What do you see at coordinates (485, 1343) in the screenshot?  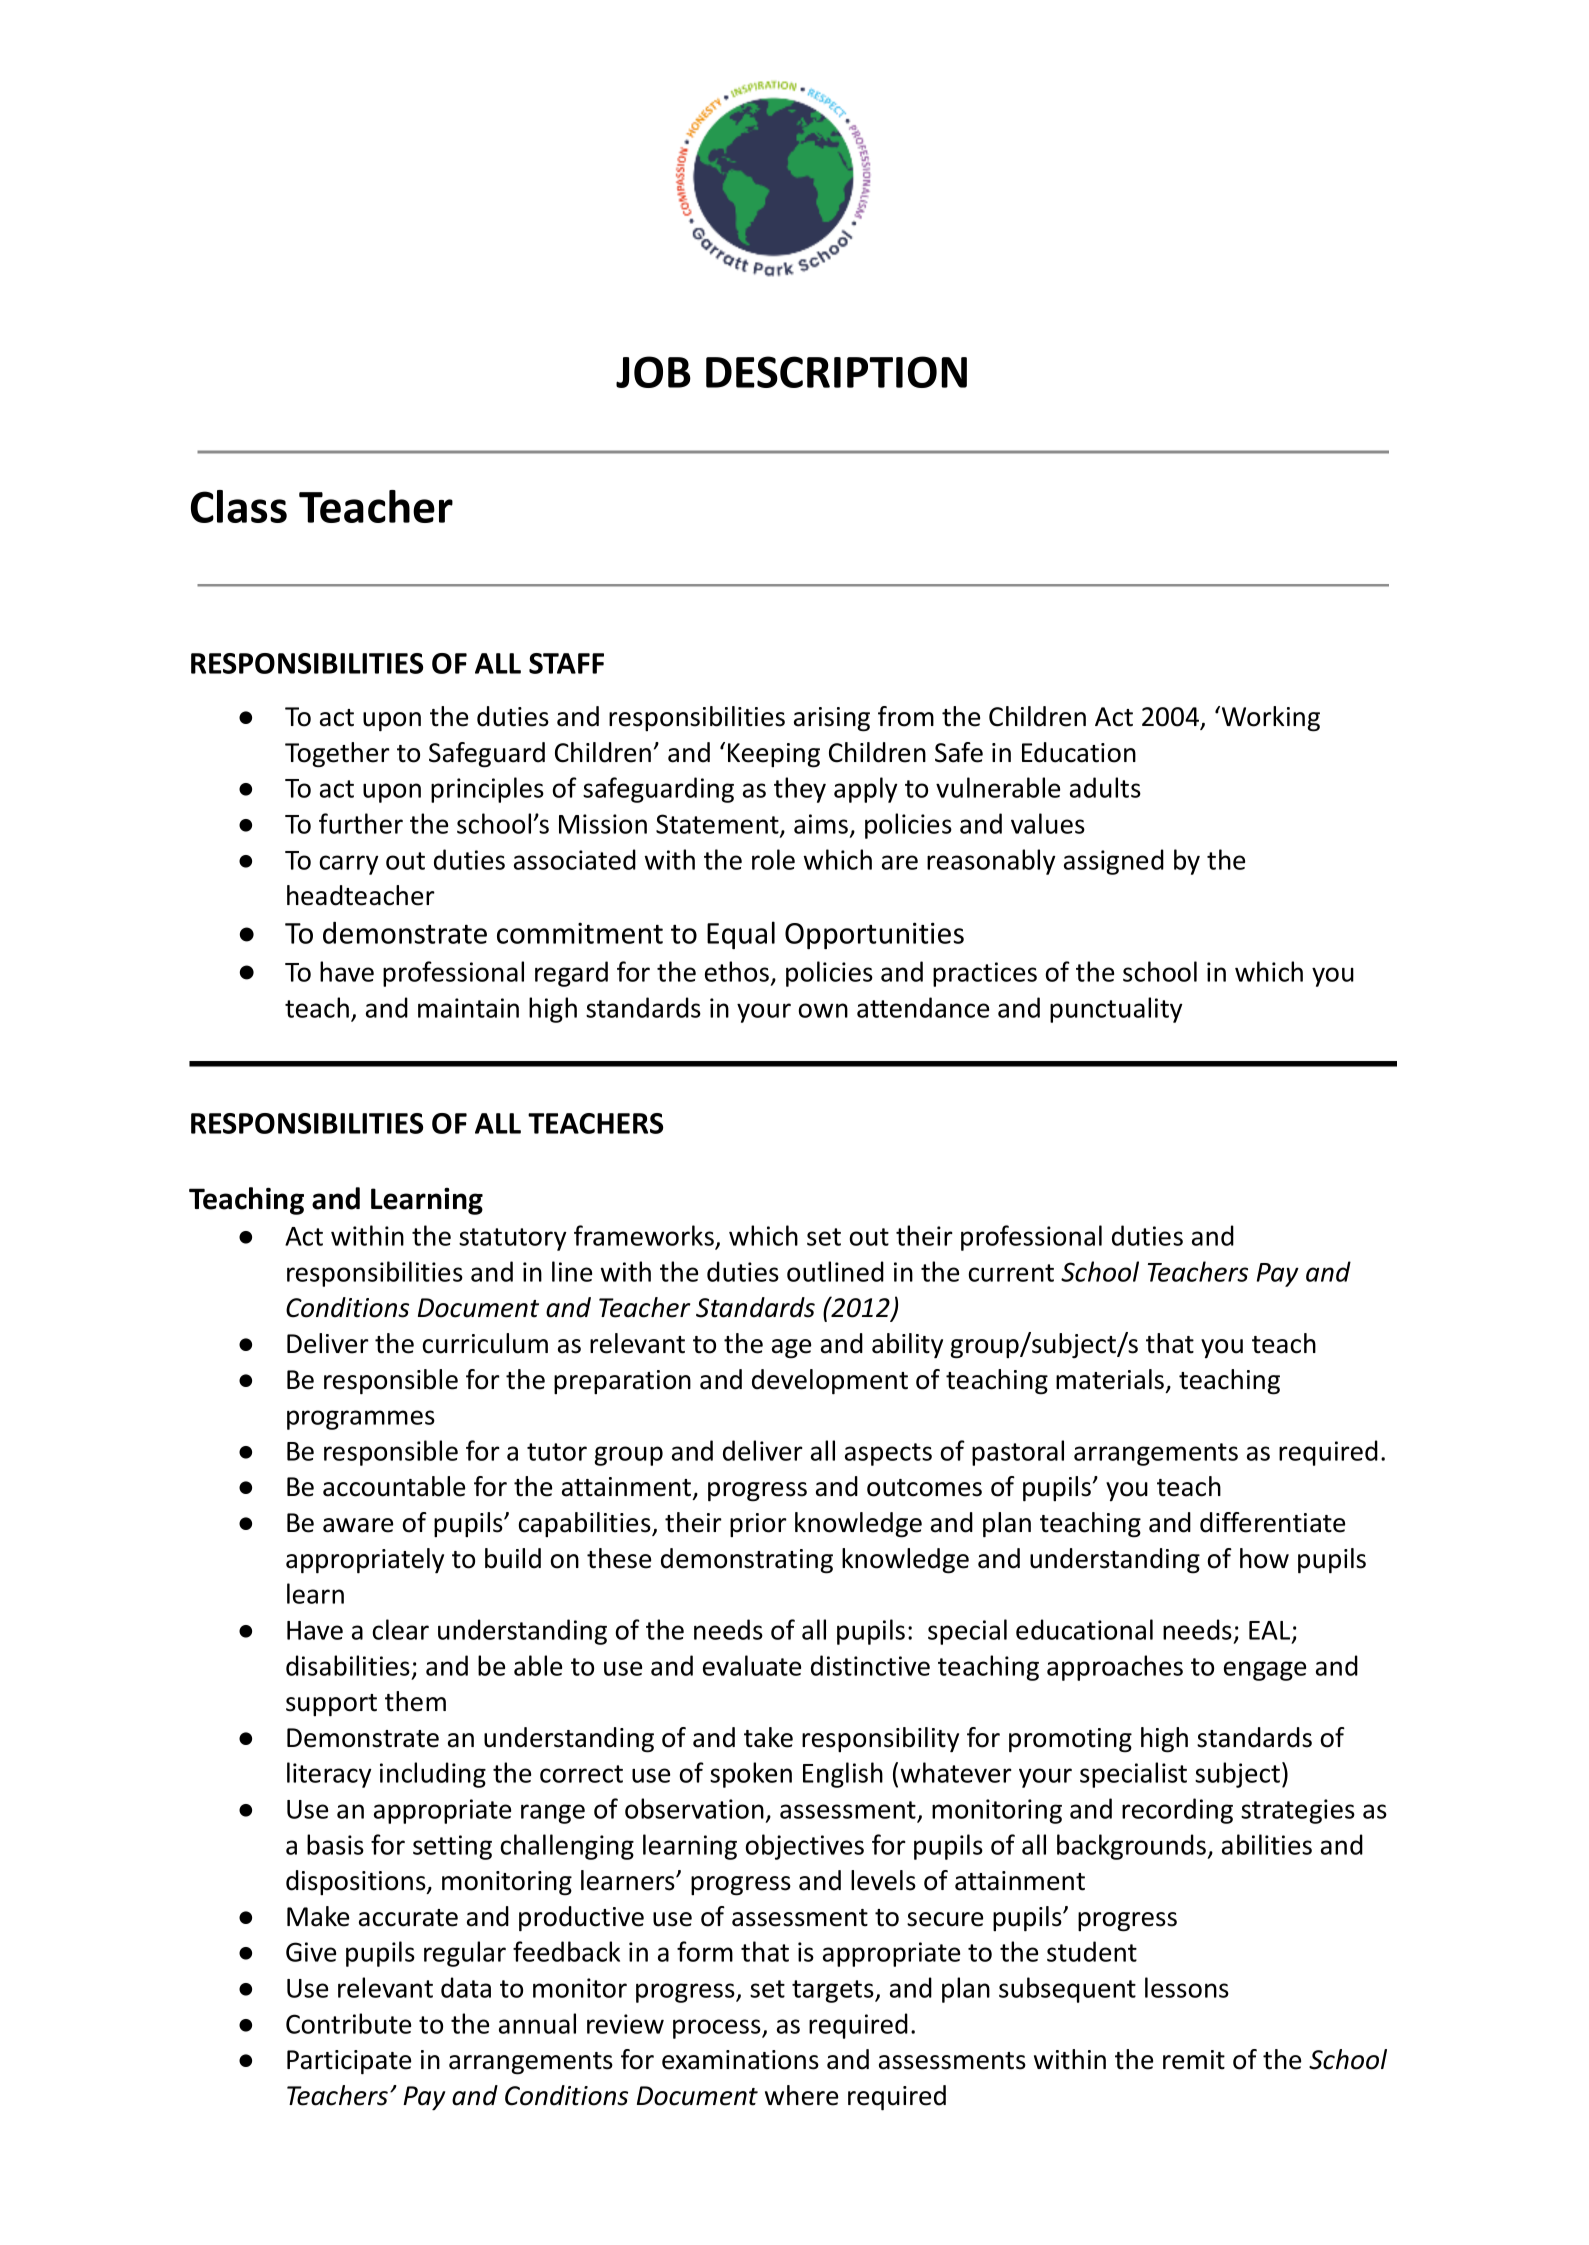 I see `curriculum` at bounding box center [485, 1343].
